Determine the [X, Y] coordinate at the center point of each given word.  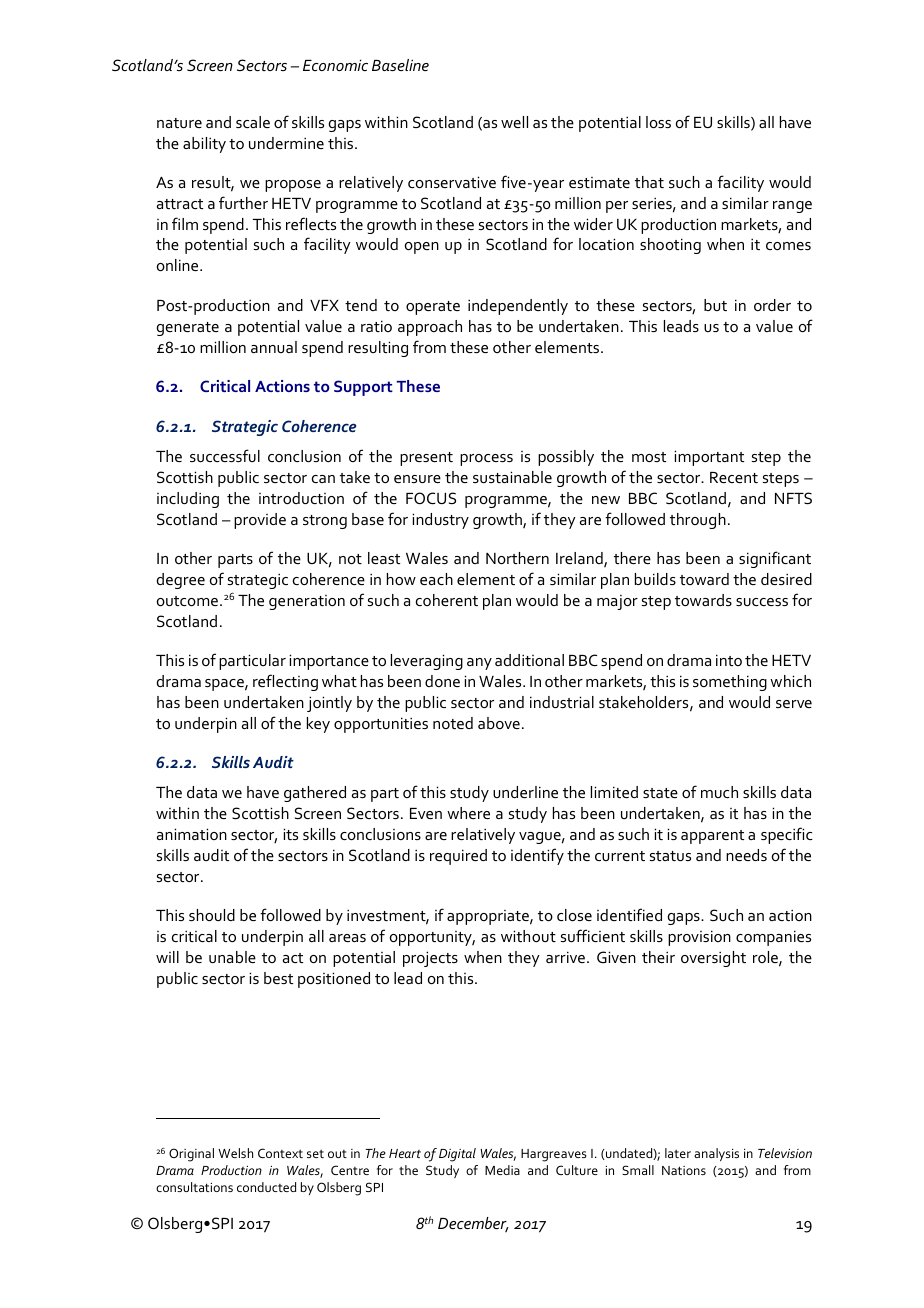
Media [502, 1170]
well [514, 122]
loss [658, 122]
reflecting [285, 682]
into [729, 660]
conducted [266, 1187]
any [479, 664]
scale [253, 122]
